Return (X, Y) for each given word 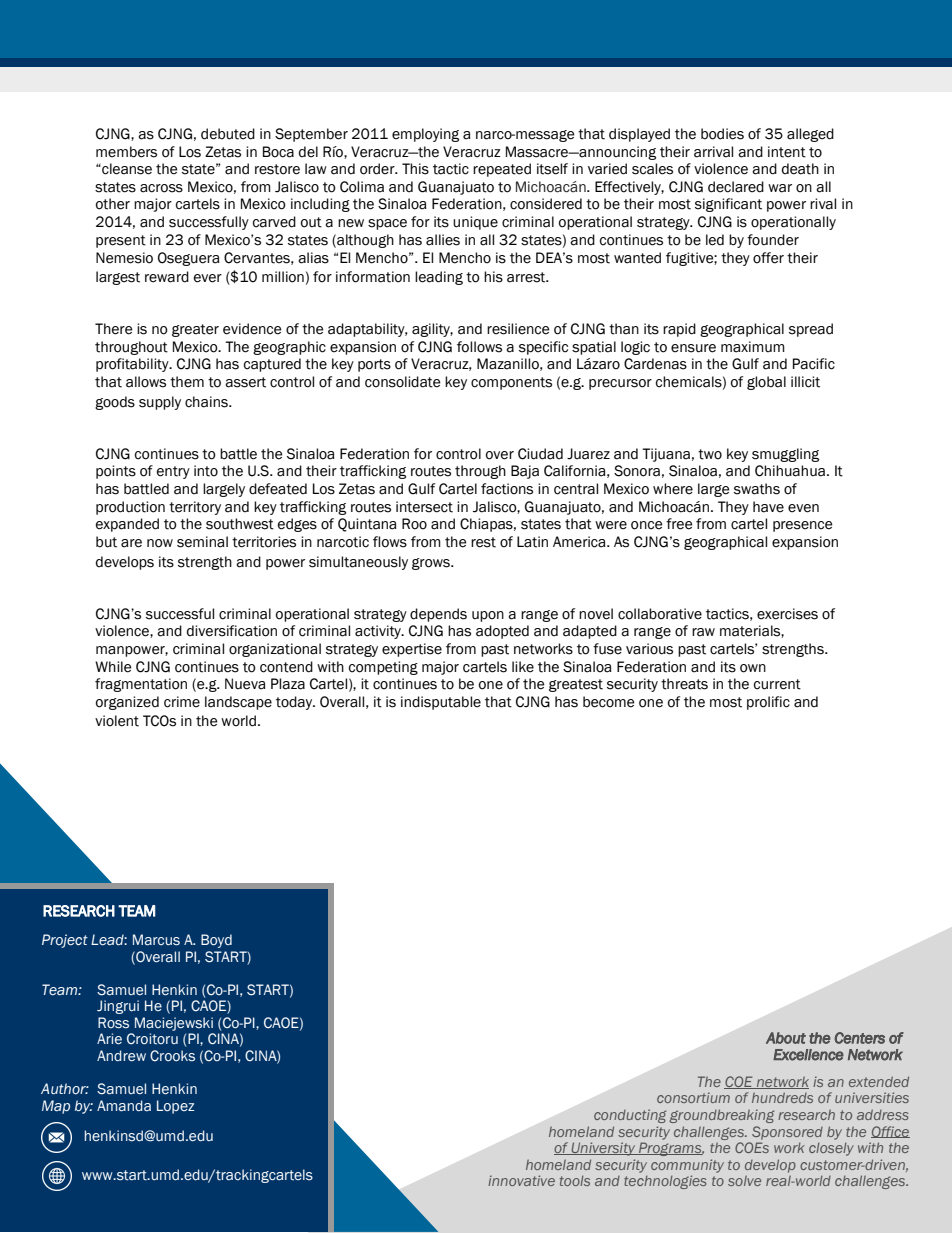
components (511, 383)
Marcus (156, 940)
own (753, 668)
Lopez (175, 1107)
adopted (502, 632)
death (800, 169)
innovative (521, 1180)
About (786, 1038)
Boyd (216, 941)
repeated (502, 170)
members (126, 152)
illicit (805, 382)
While (113, 667)
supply (160, 403)
